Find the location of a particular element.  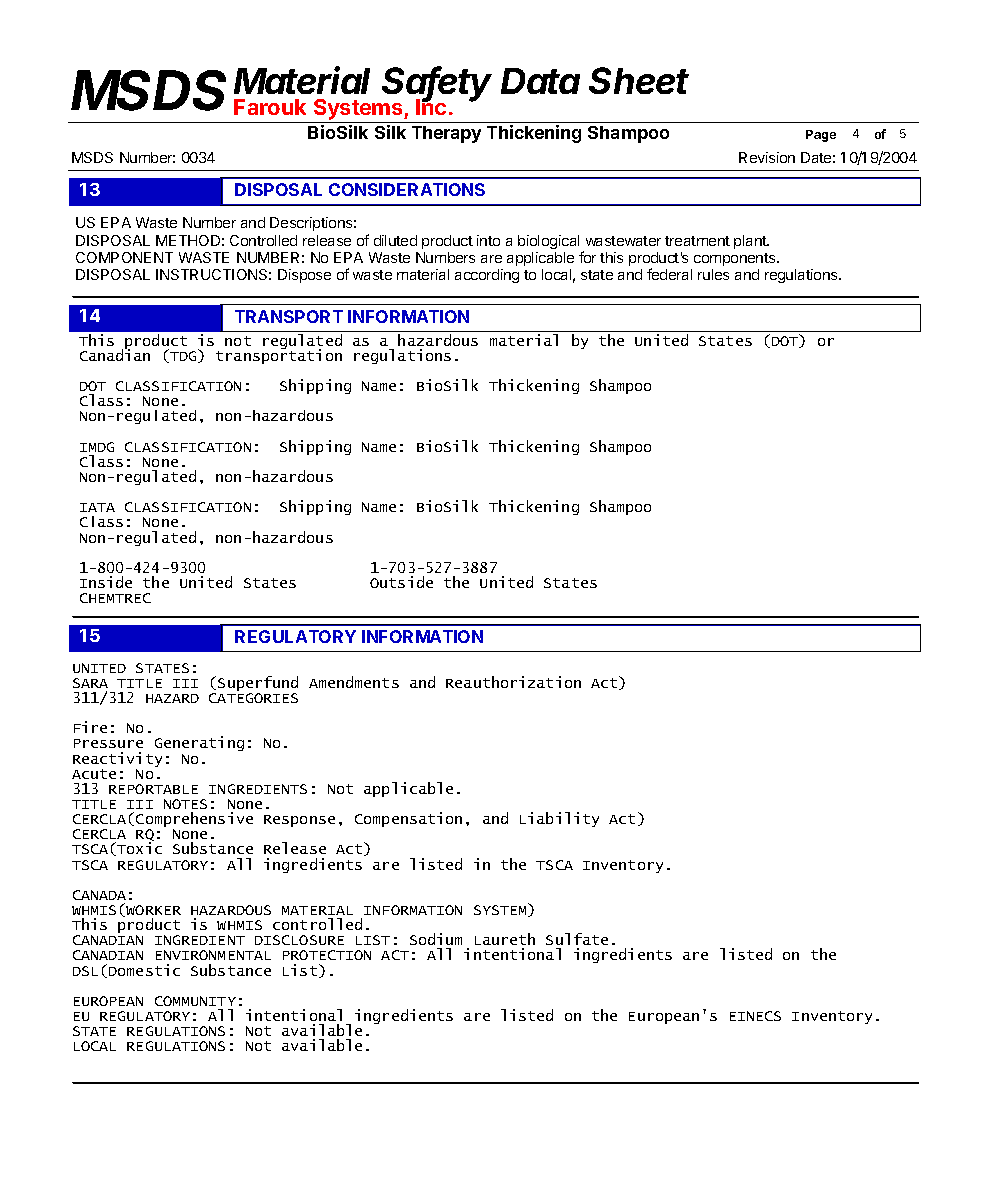

Liability is located at coordinates (559, 819).
